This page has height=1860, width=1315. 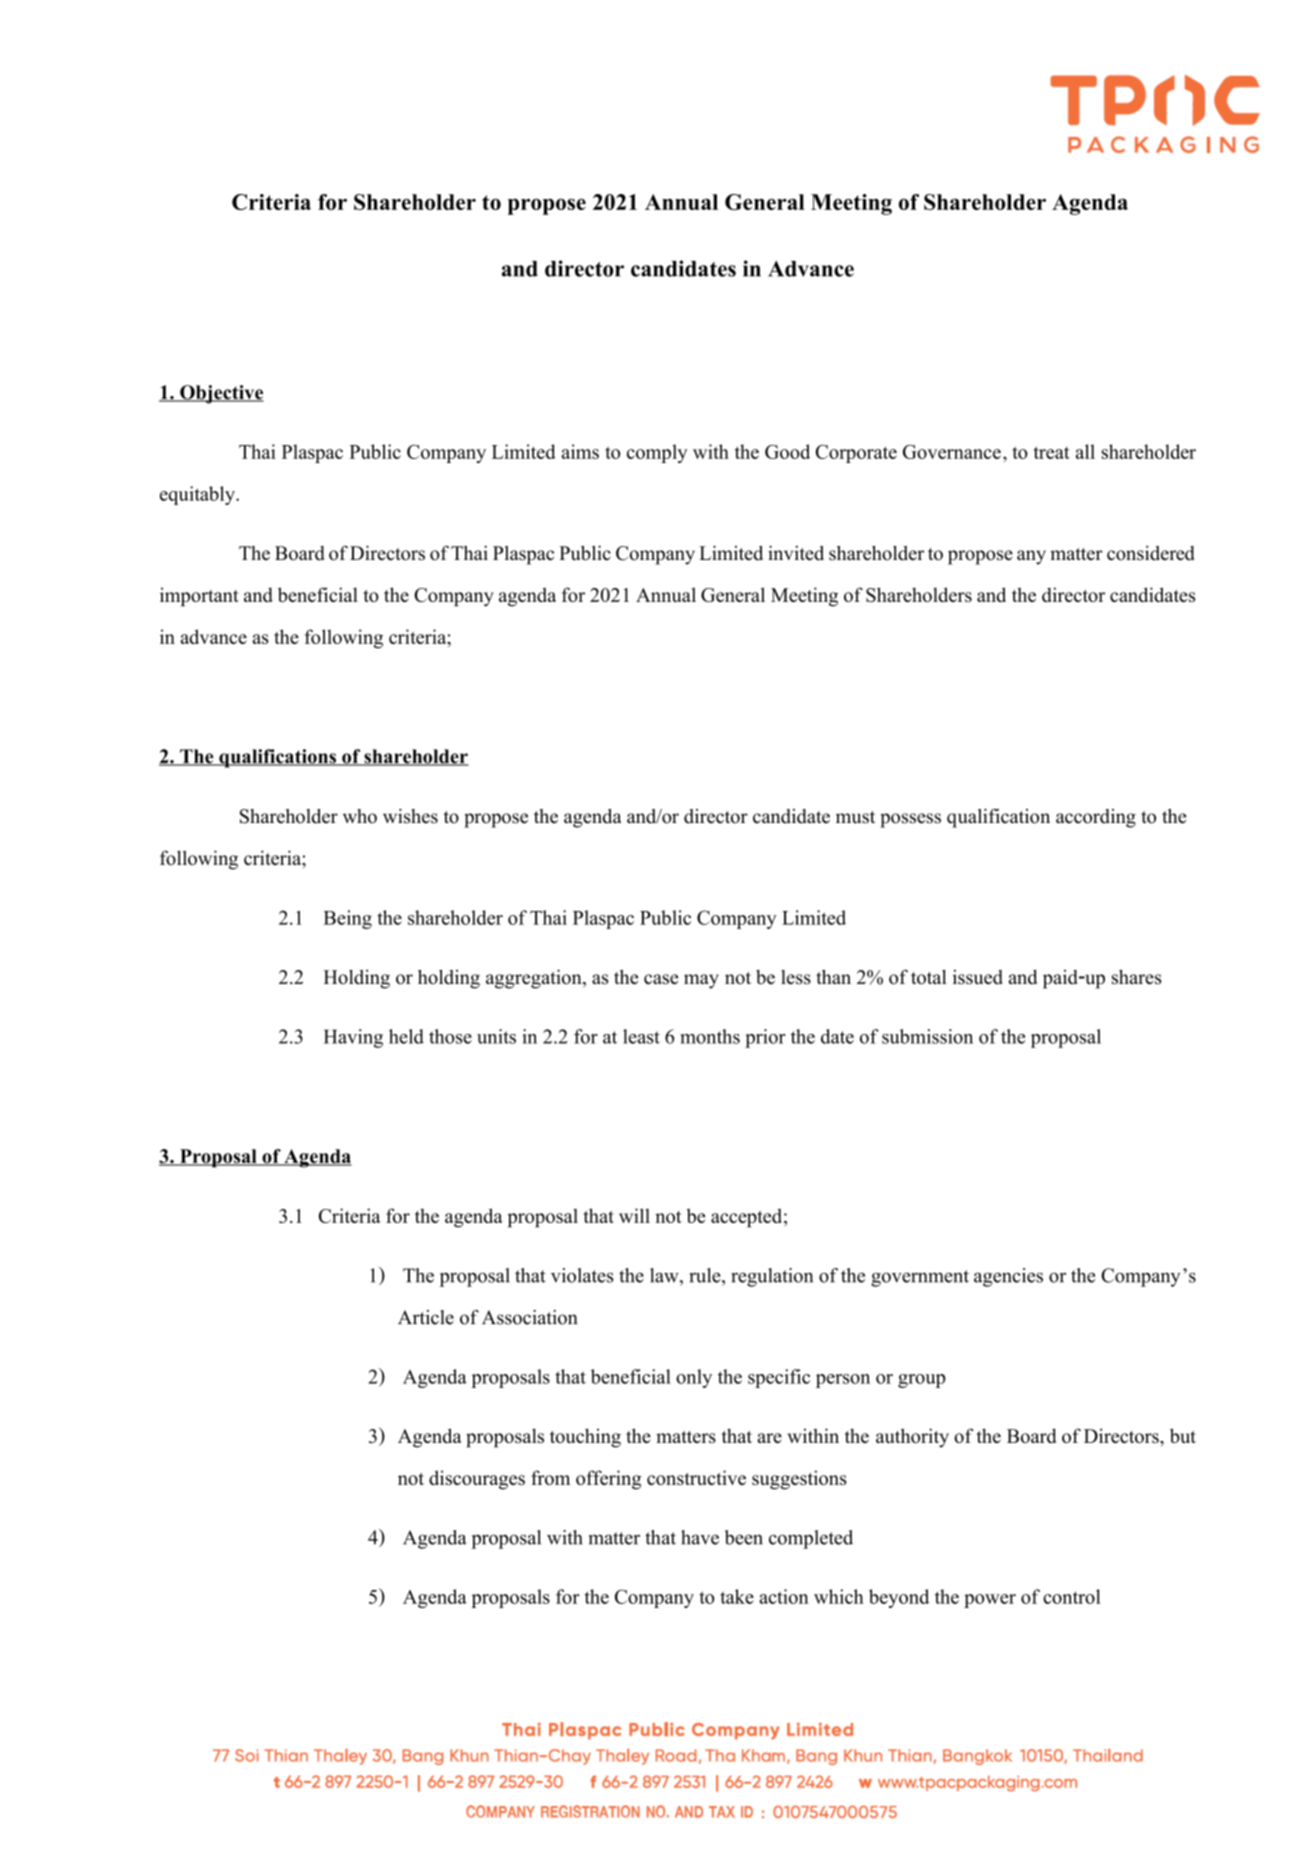 I want to click on must, so click(x=855, y=817).
